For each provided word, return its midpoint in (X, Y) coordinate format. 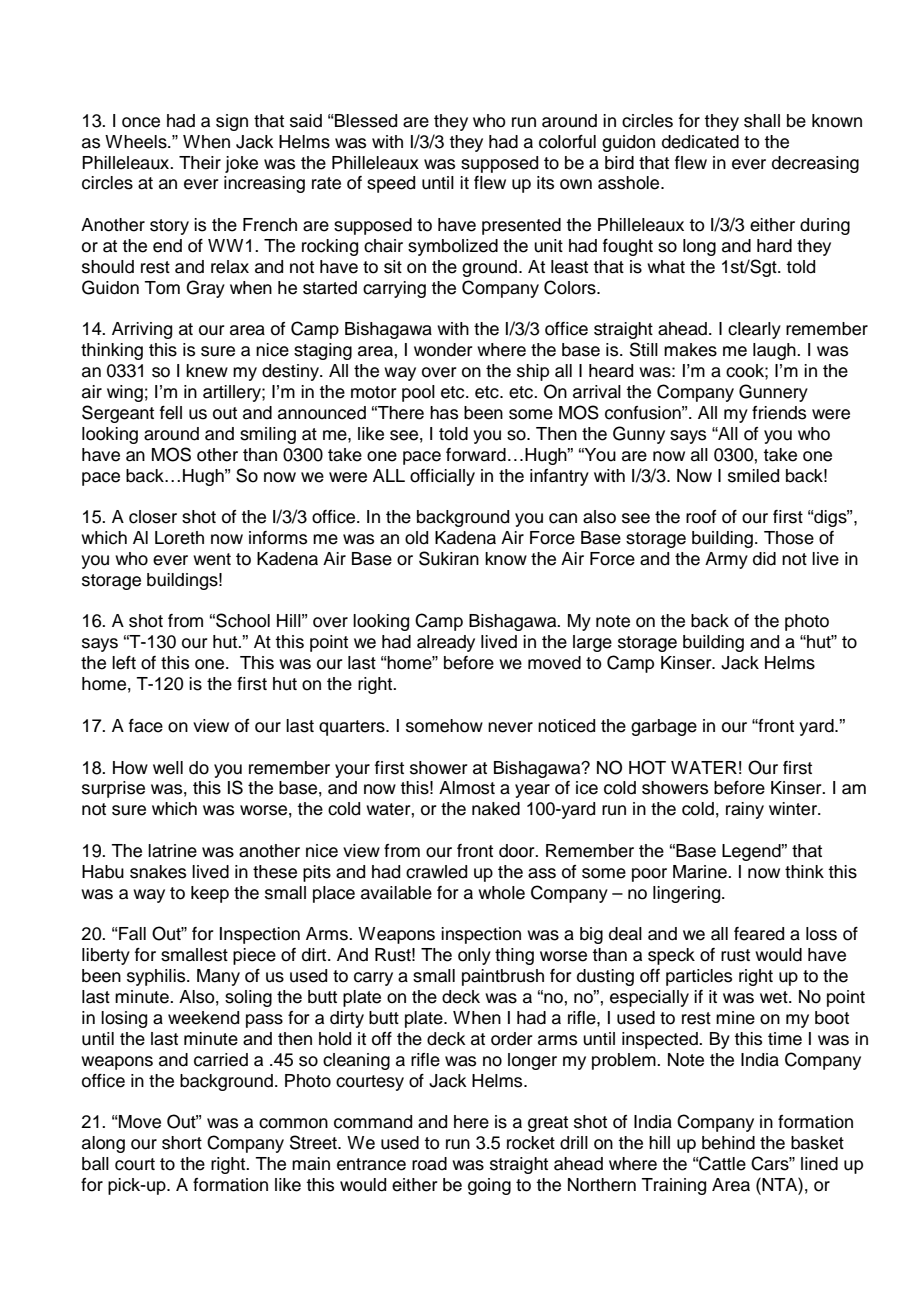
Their (200, 163)
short (182, 1143)
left (124, 663)
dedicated (700, 142)
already (446, 643)
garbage (664, 727)
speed (391, 184)
